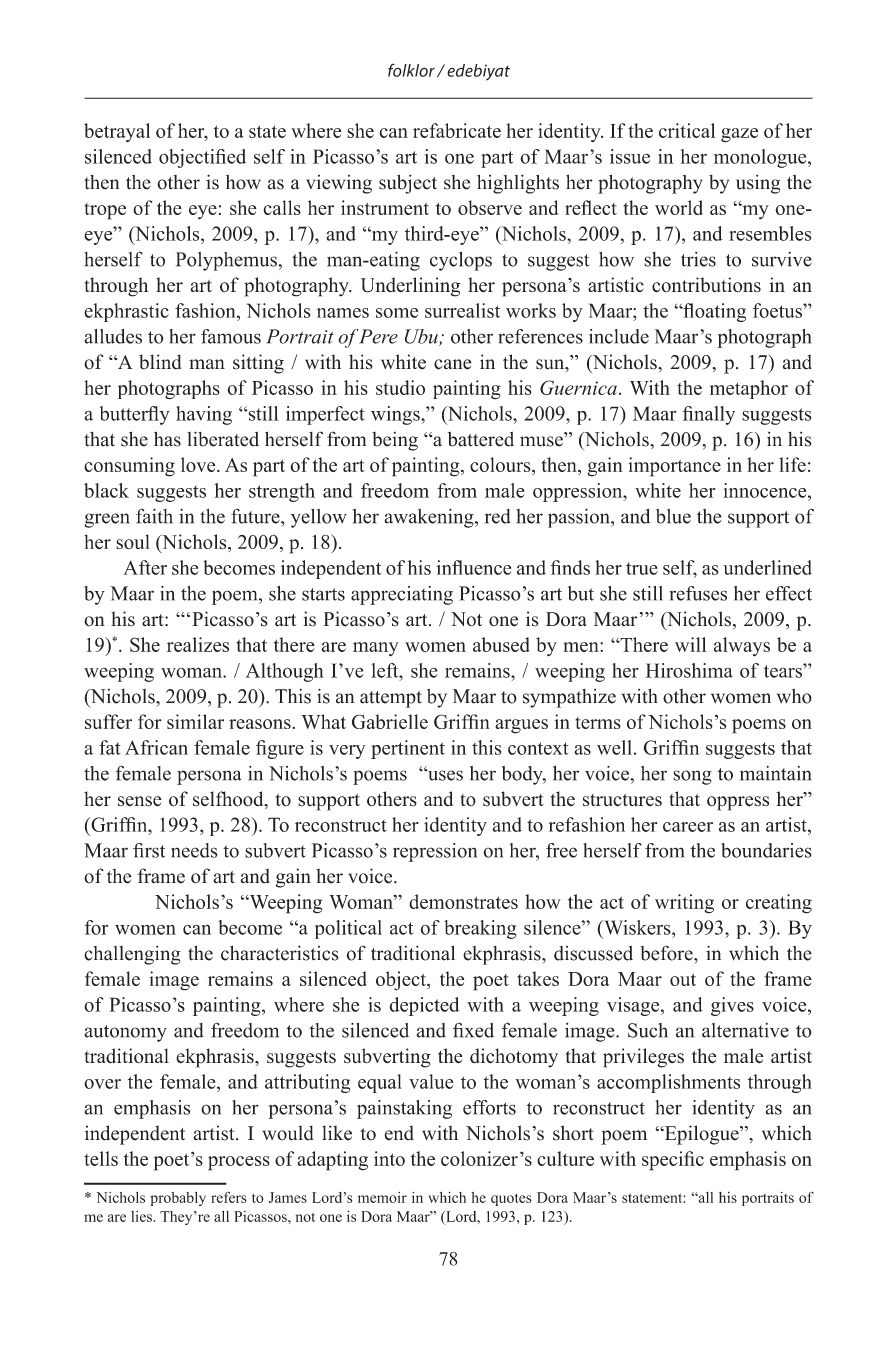 The width and height of the image is (896, 1345). I want to click on probably, so click(178, 1199).
